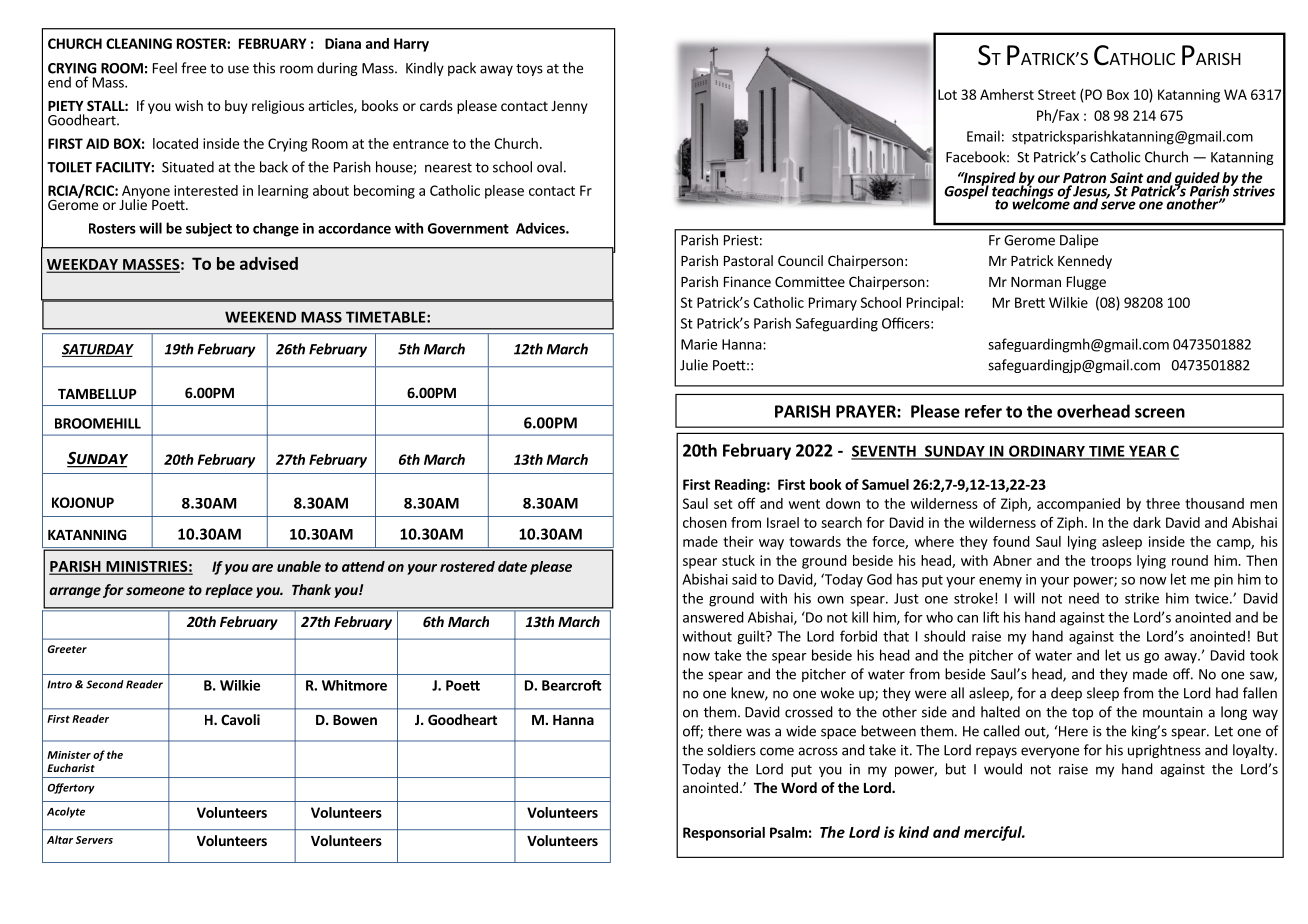 Image resolution: width=1308 pixels, height=924 pixels. What do you see at coordinates (1111, 562) in the screenshot?
I see `troops` at bounding box center [1111, 562].
